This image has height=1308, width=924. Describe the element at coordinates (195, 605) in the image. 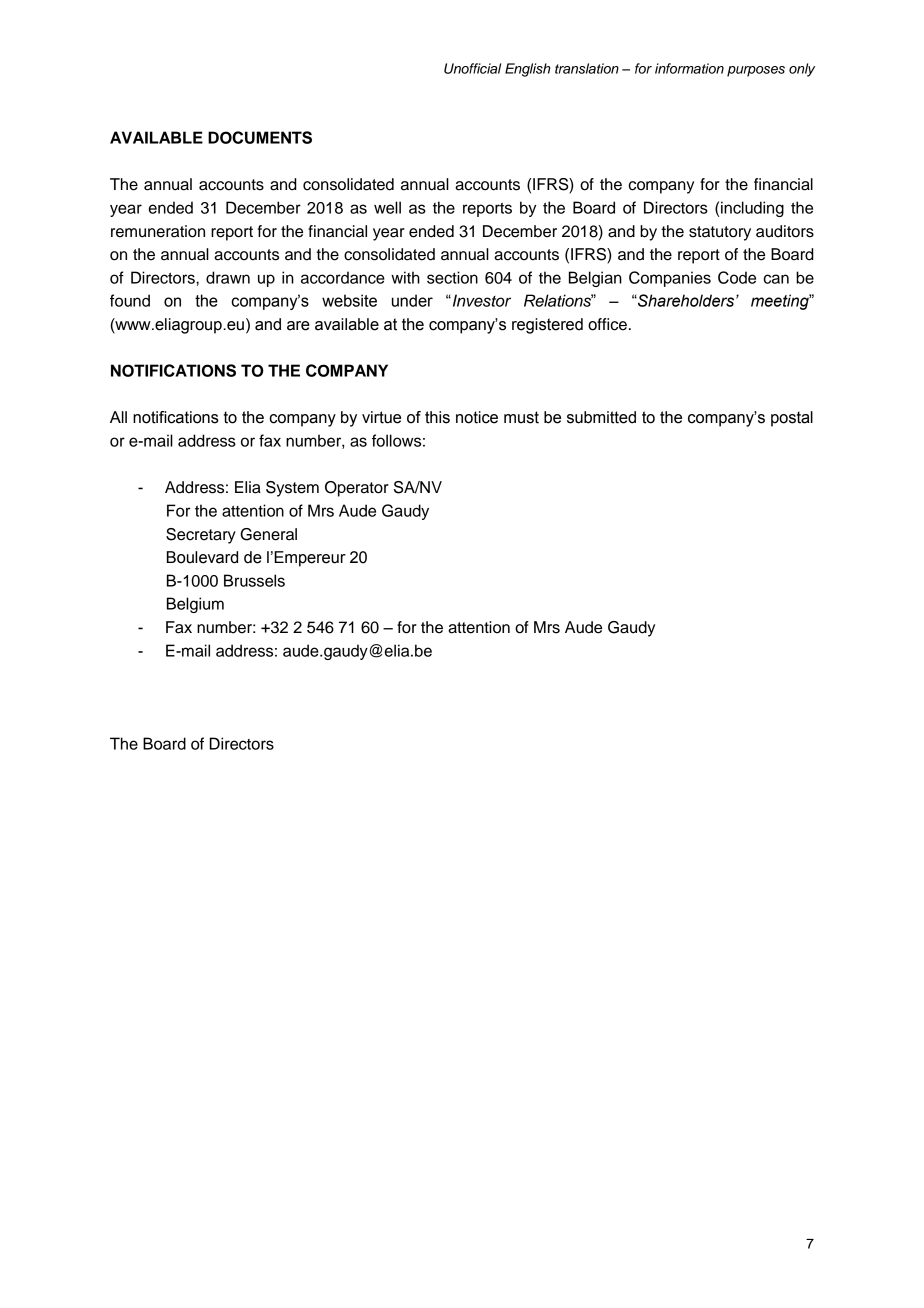

I see `Belgium` at that location.
